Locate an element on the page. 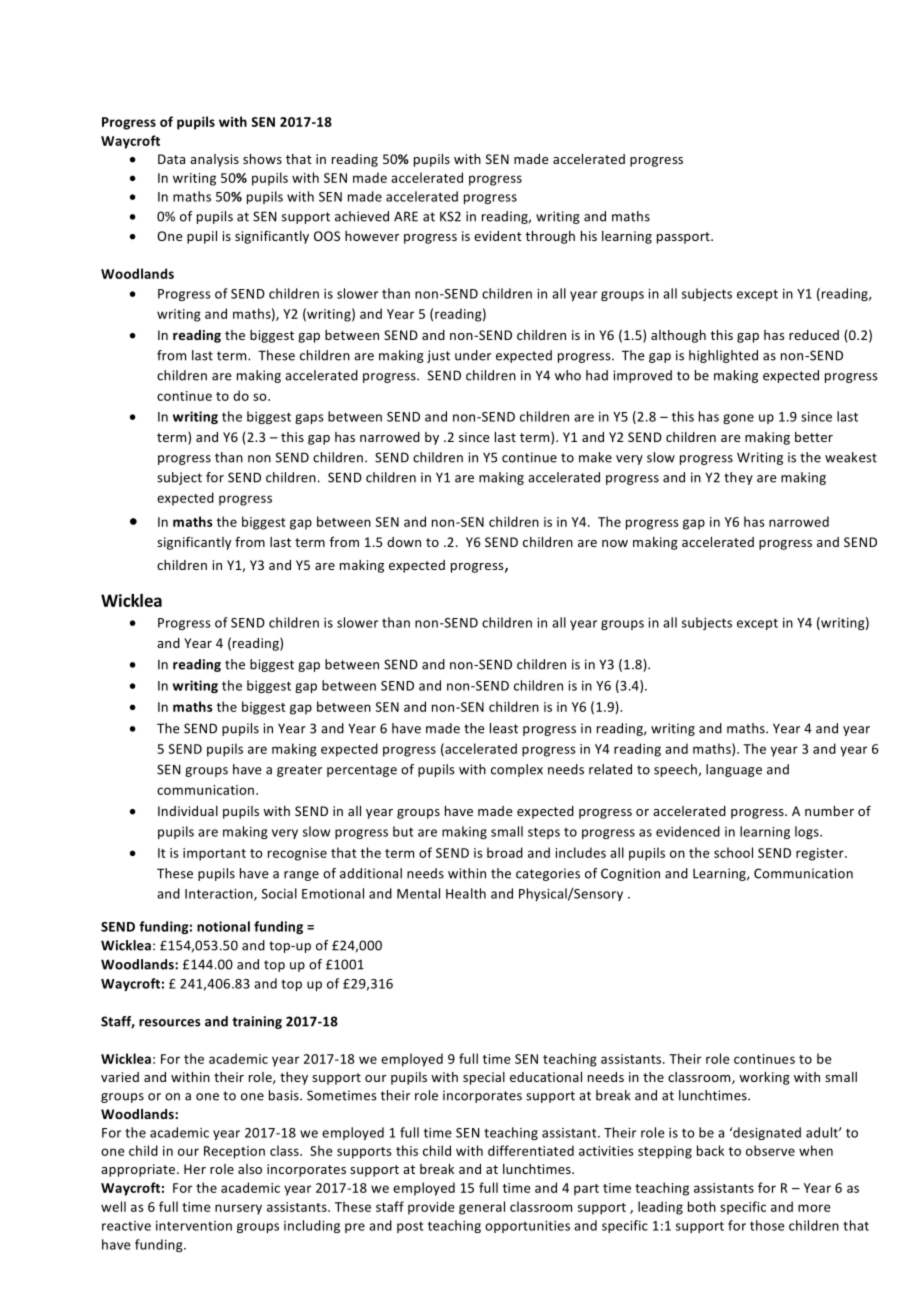 The image size is (924, 1308). passport is located at coordinates (684, 238).
